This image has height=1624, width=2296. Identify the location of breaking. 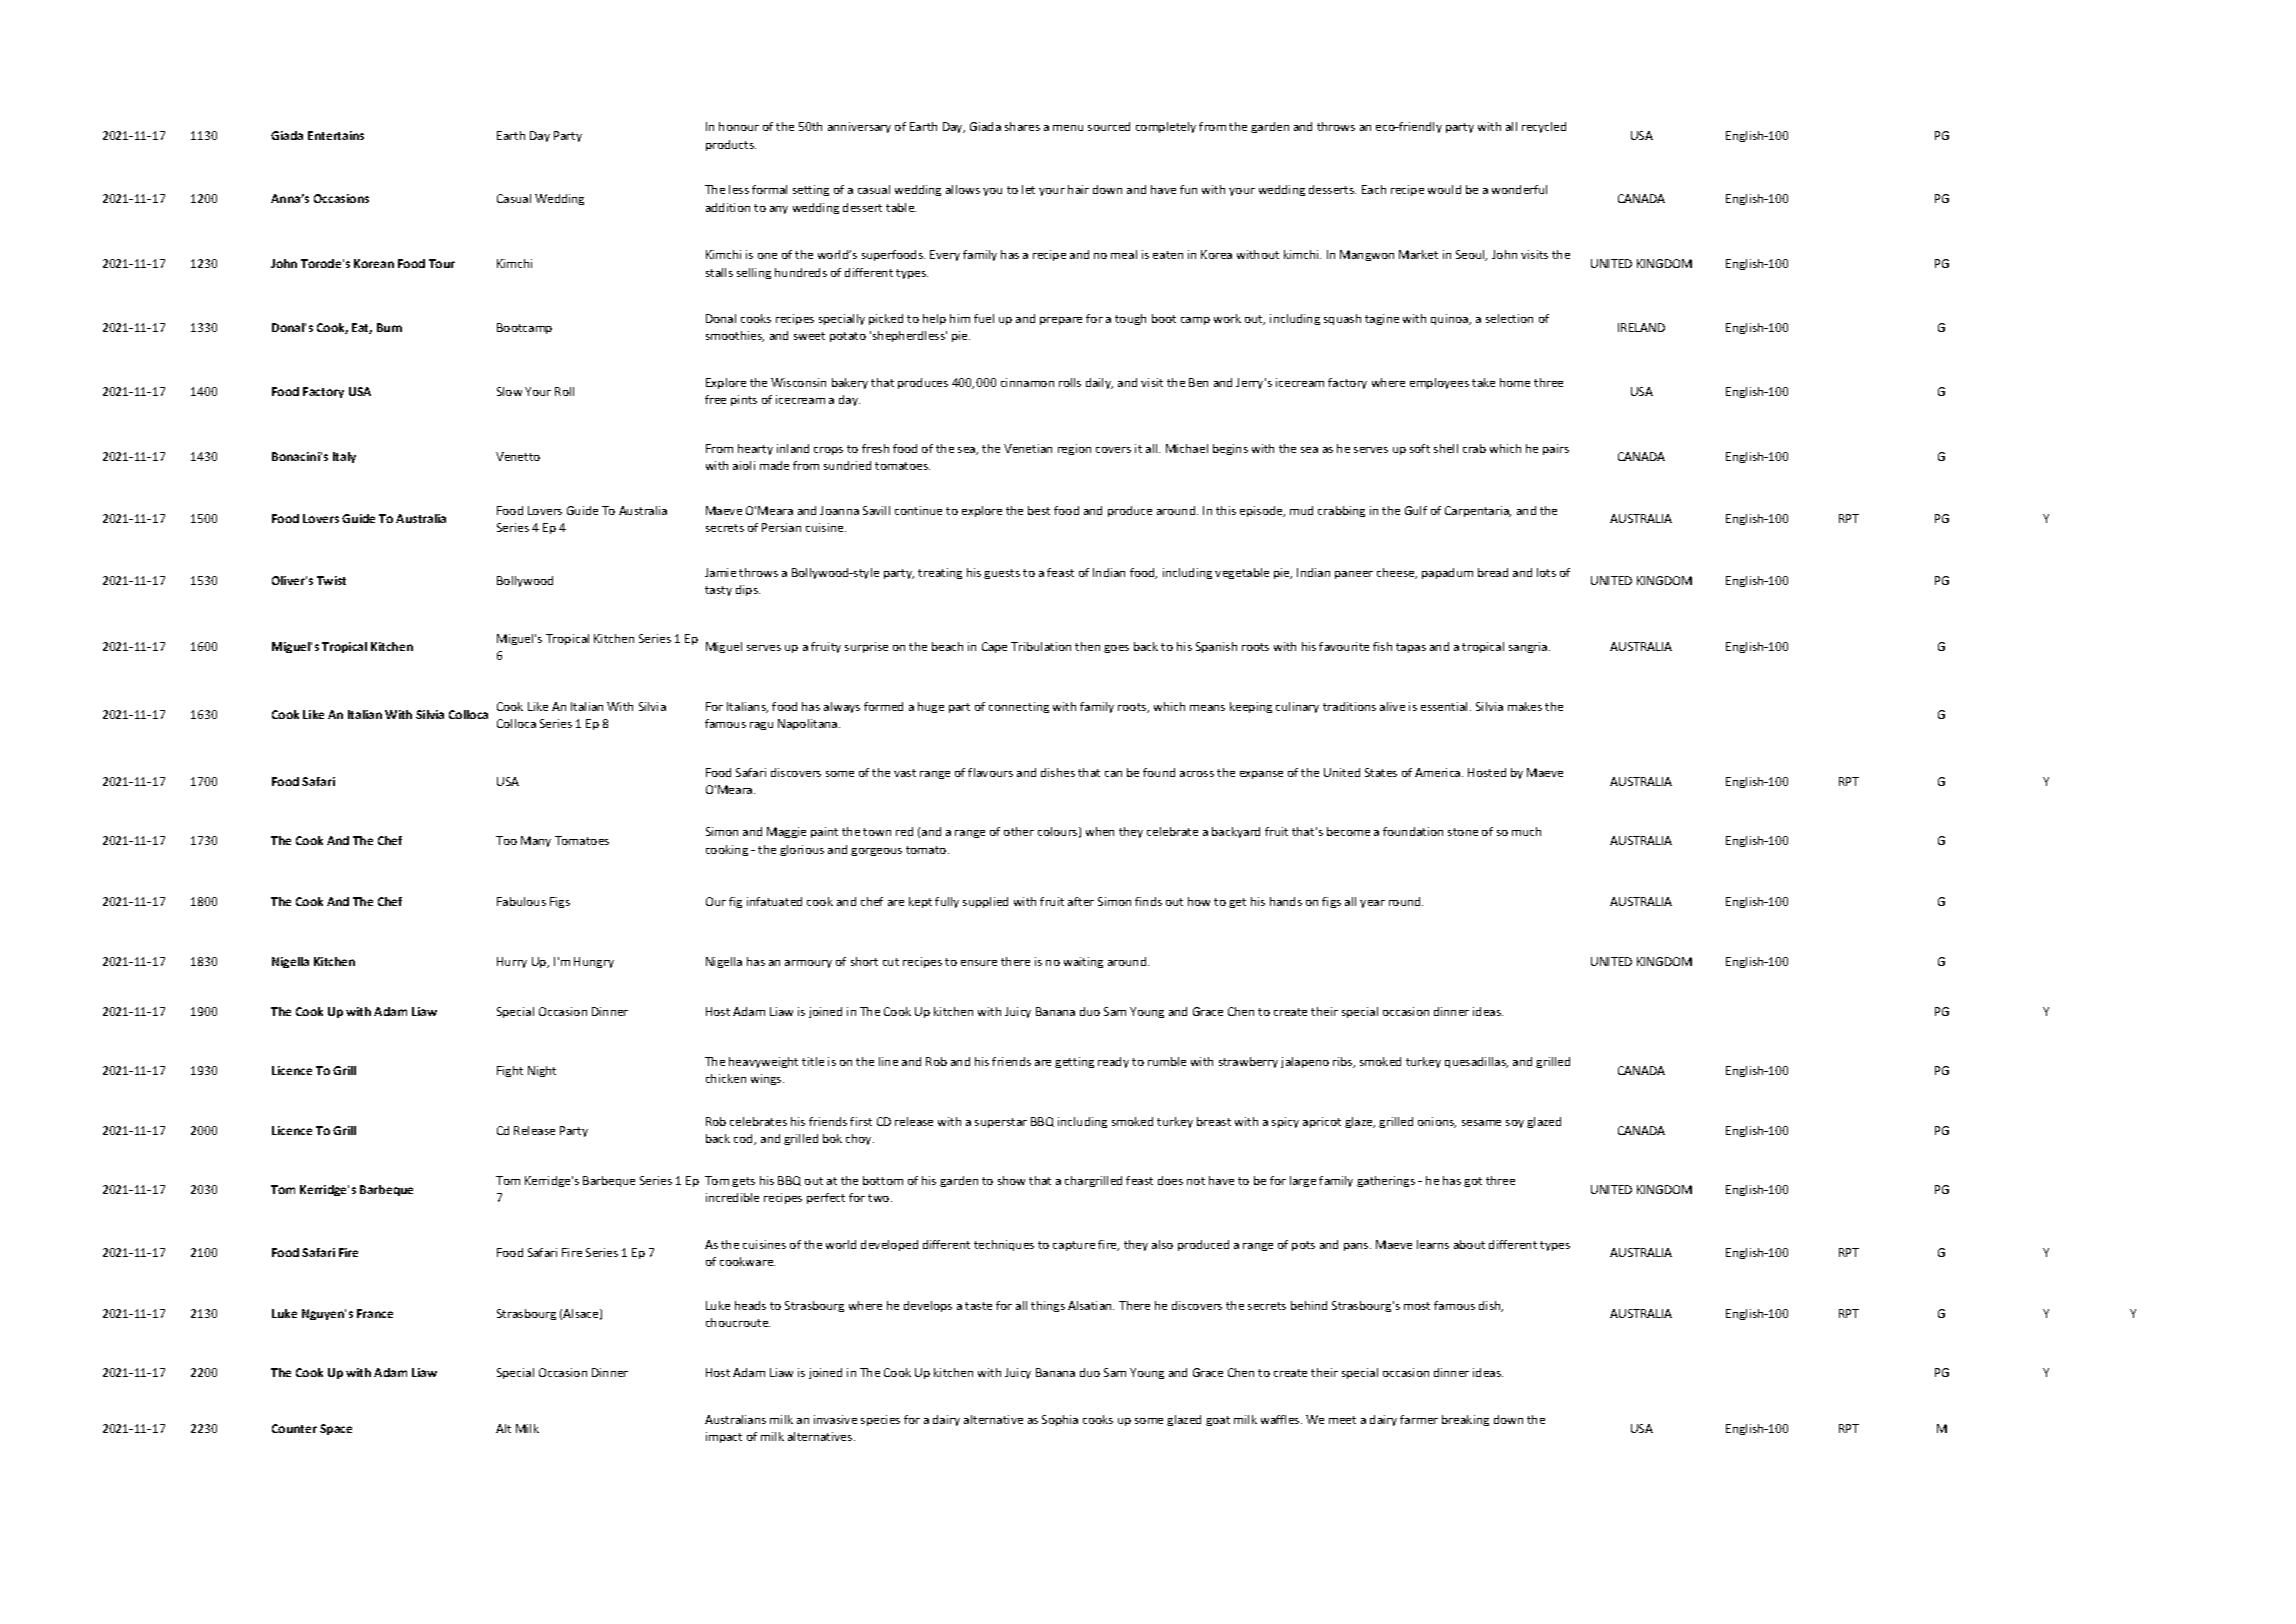
(1465, 1420).
